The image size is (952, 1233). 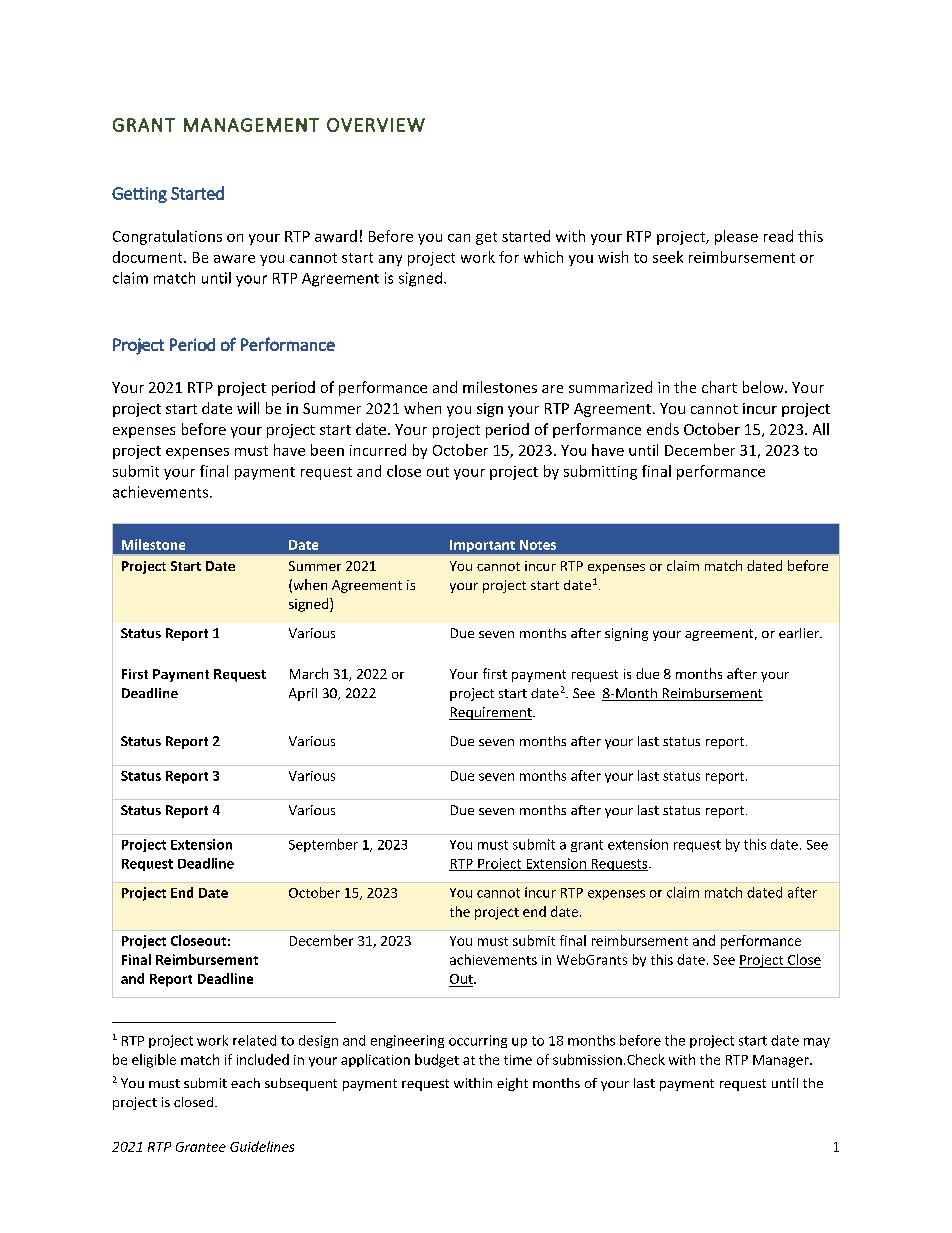 I want to click on Requirement, so click(x=491, y=713).
